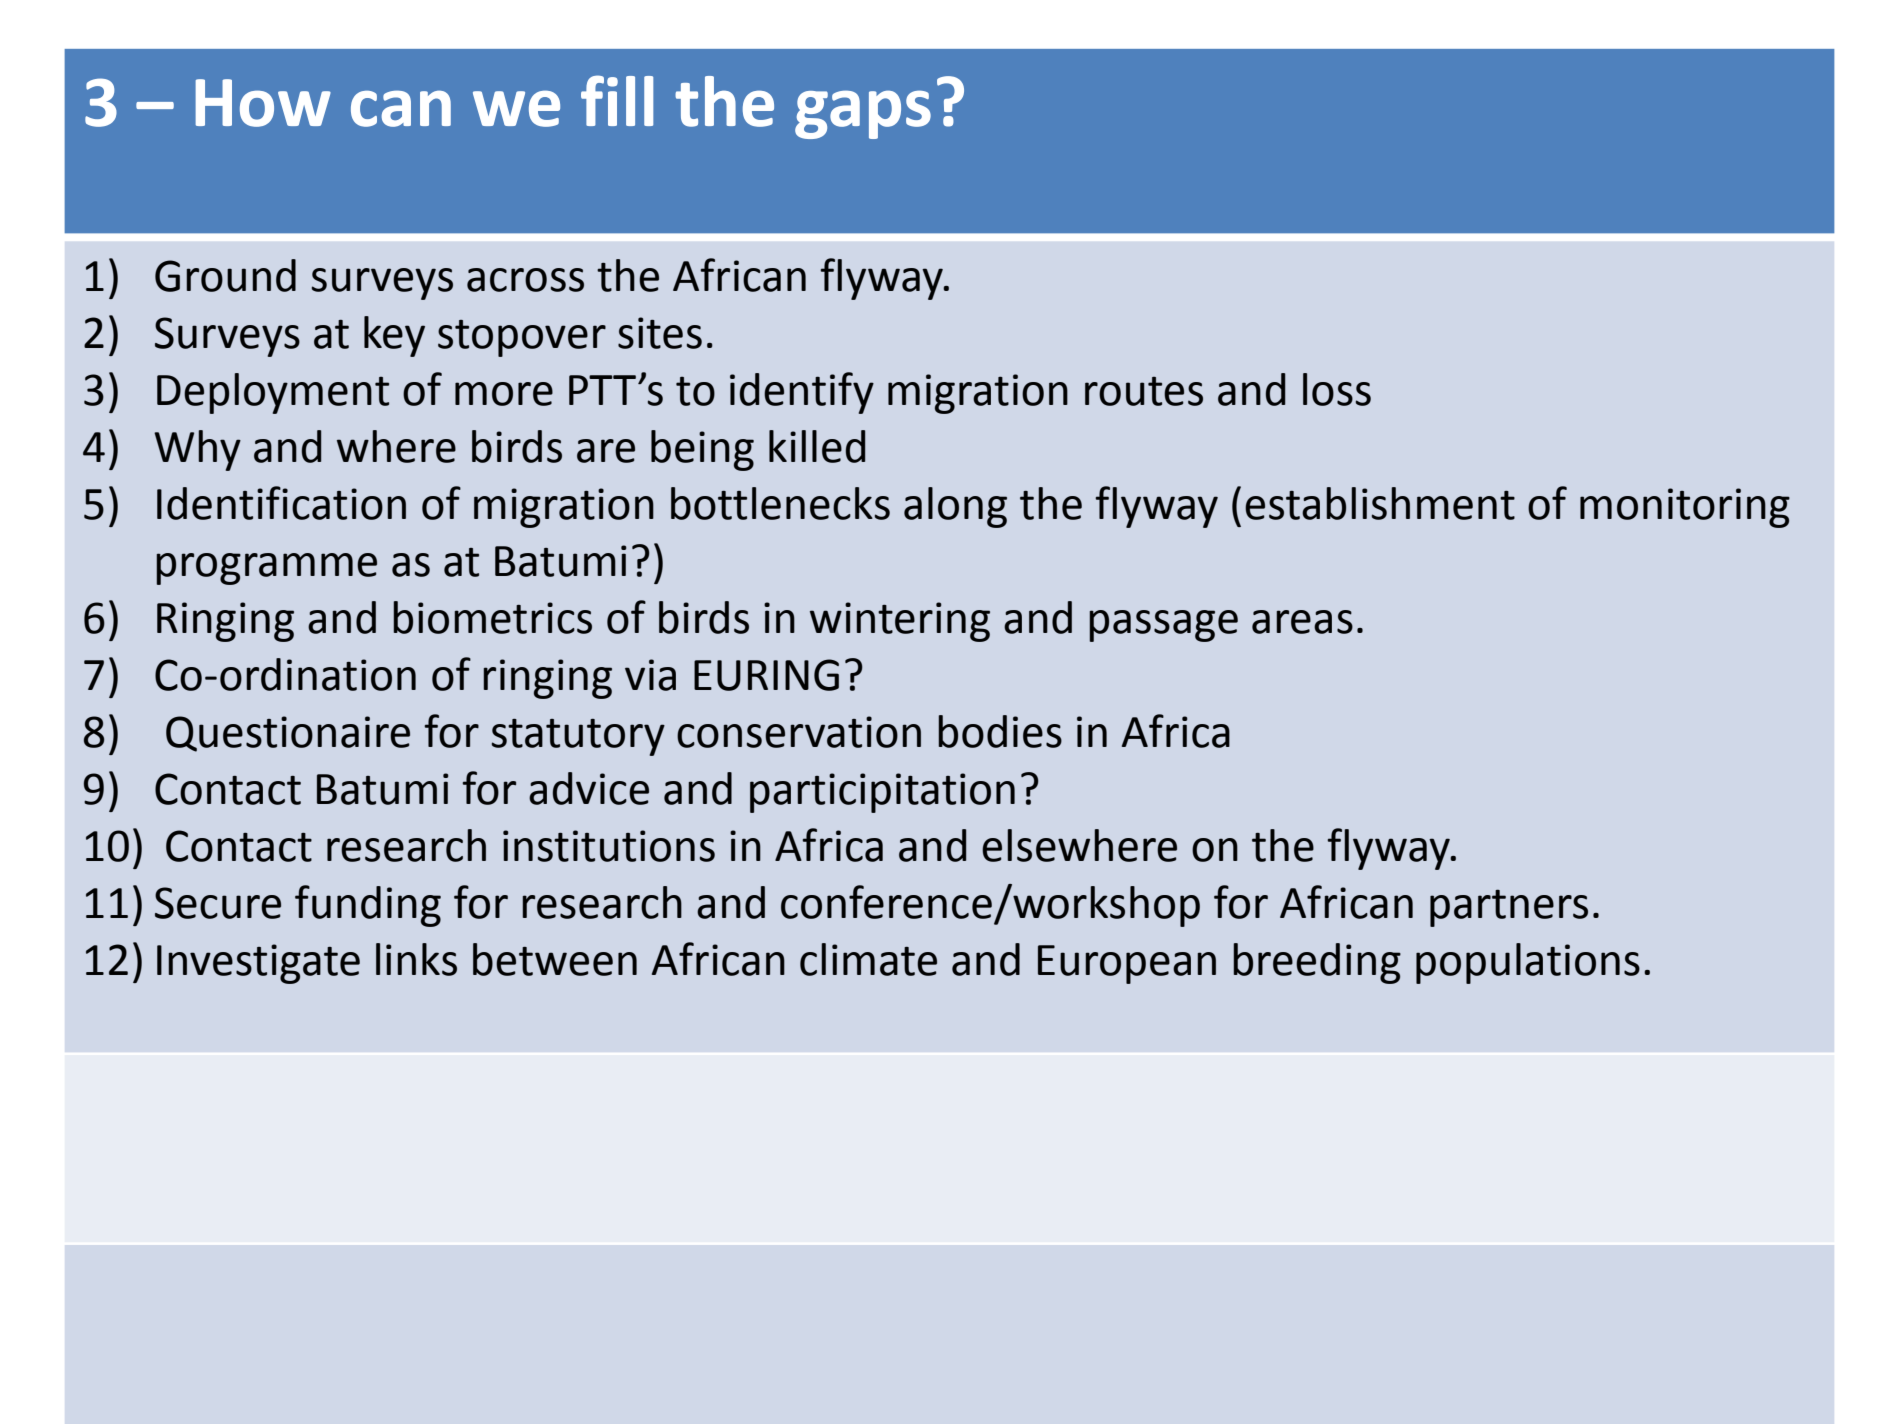 Image resolution: width=1899 pixels, height=1424 pixels. Describe the element at coordinates (955, 507) in the screenshot. I see `along` at that location.
